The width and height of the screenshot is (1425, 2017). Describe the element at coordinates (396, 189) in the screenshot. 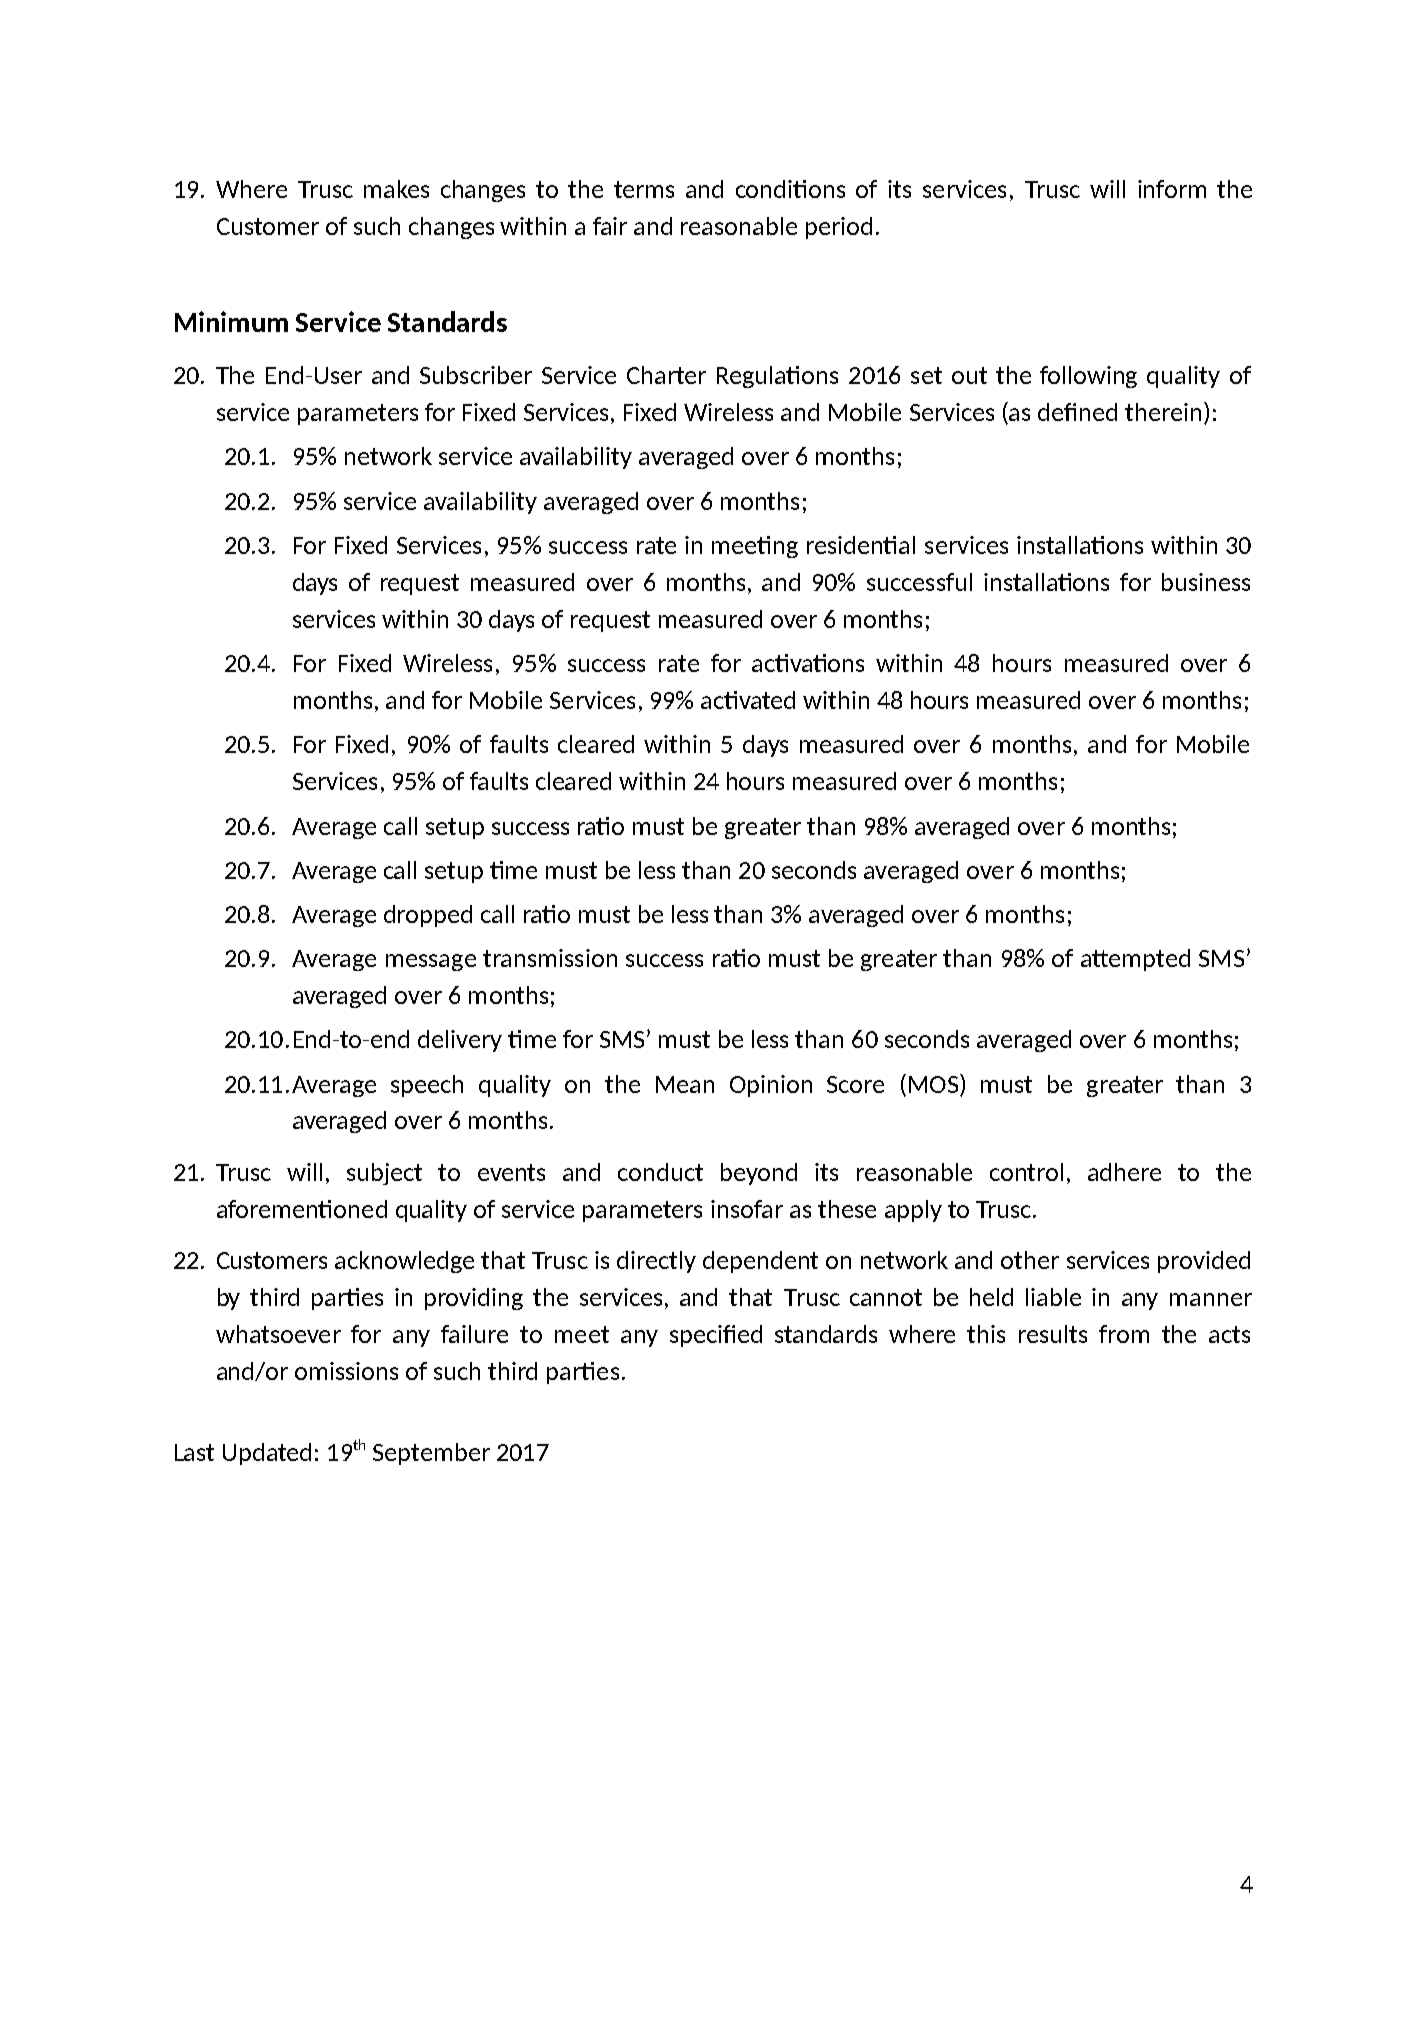

I see `makes` at that location.
